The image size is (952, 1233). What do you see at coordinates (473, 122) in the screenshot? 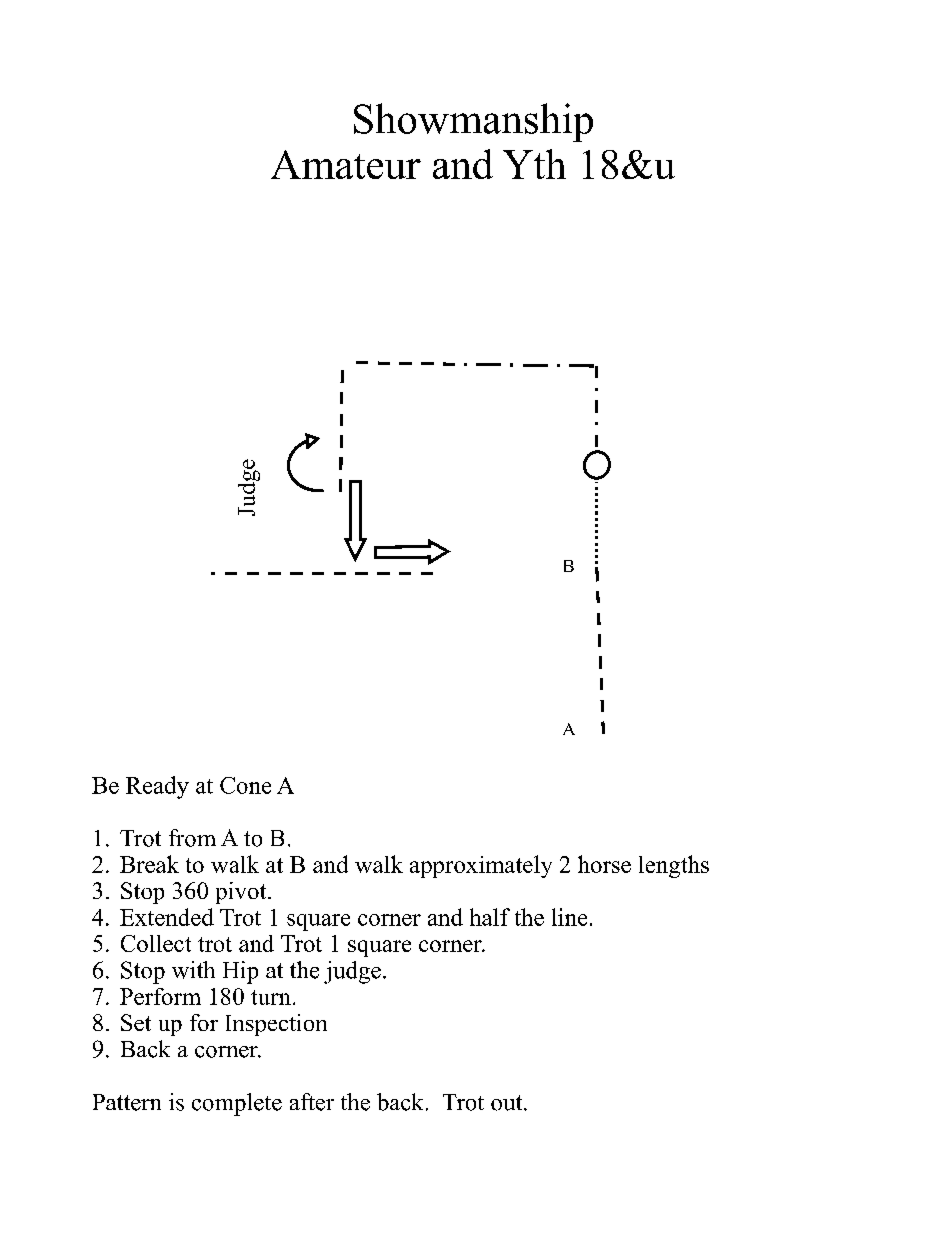
I see `Showmanship` at bounding box center [473, 122].
